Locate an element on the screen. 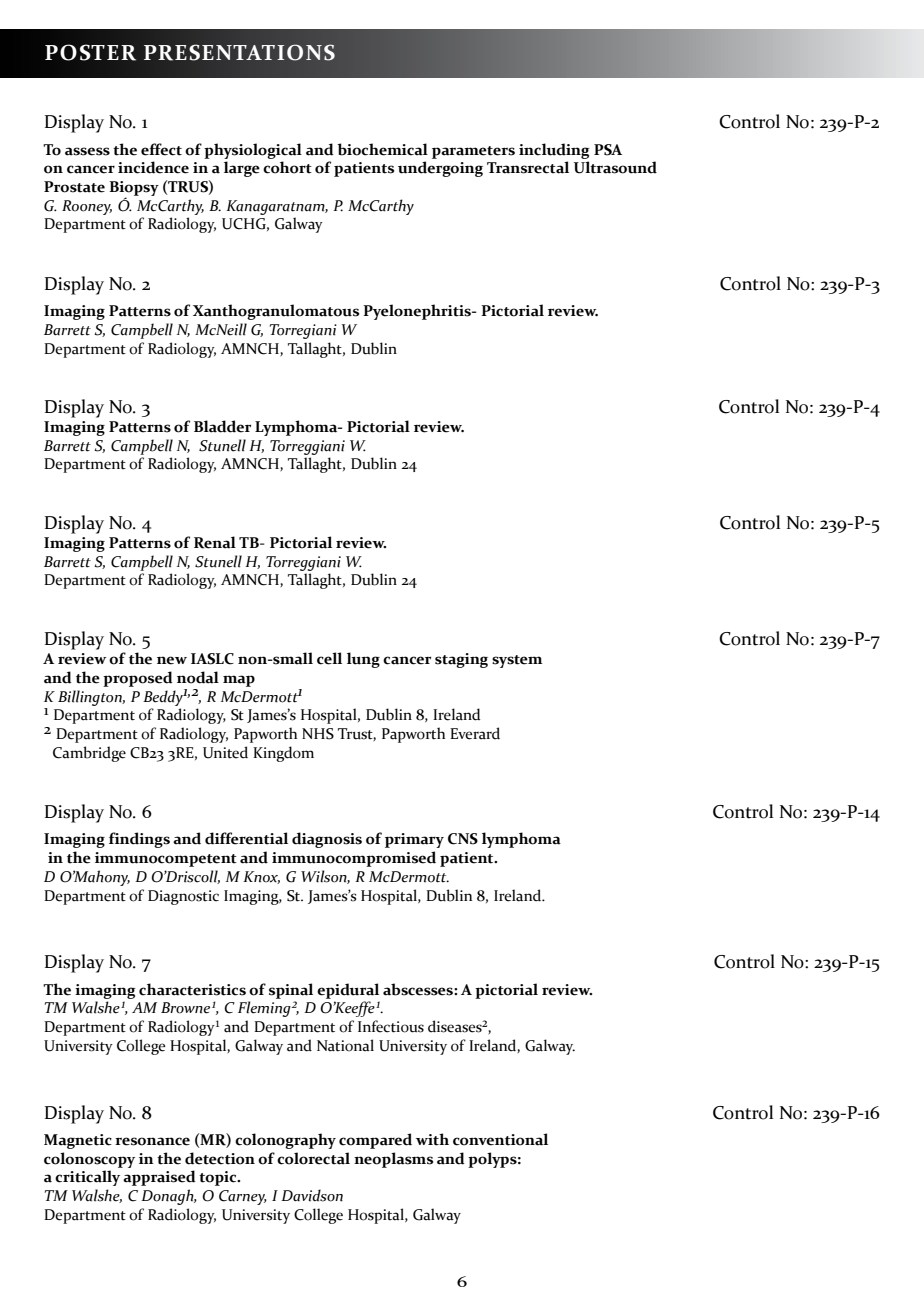  biochemical is located at coordinates (382, 149).
